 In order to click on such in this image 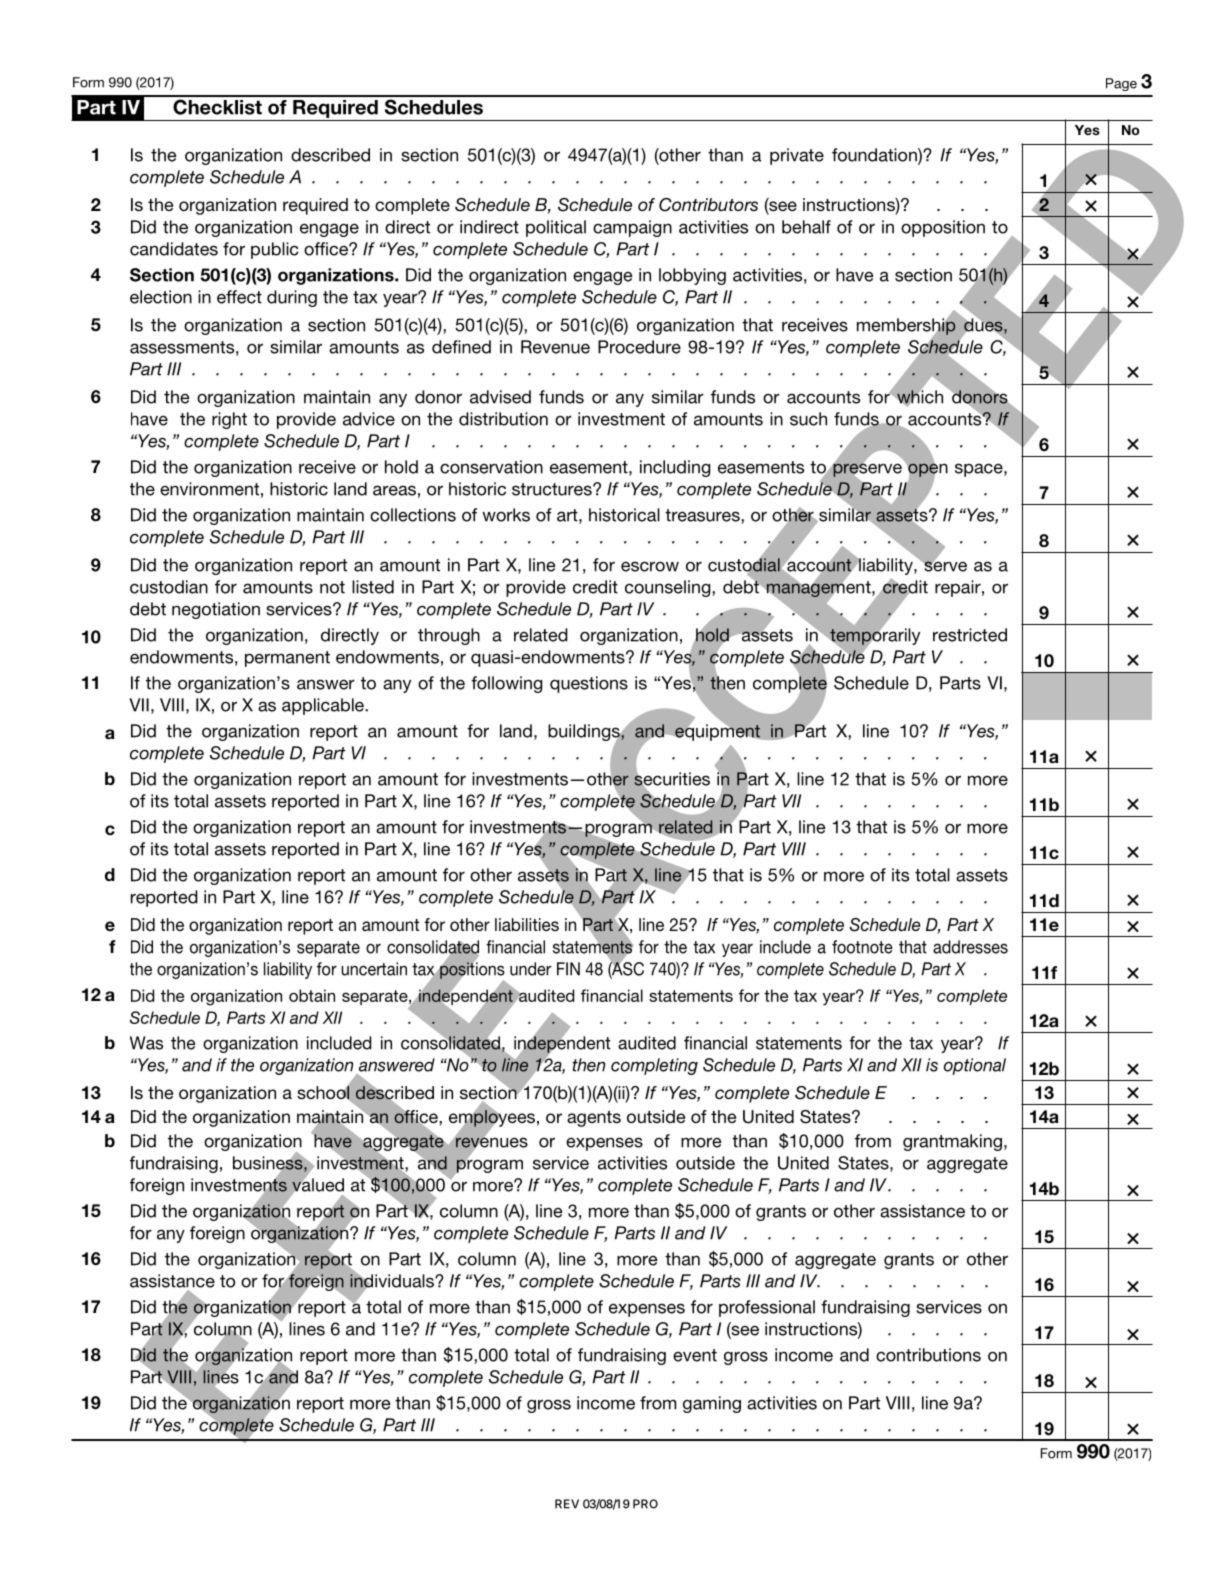, I will do `click(808, 419)`.
